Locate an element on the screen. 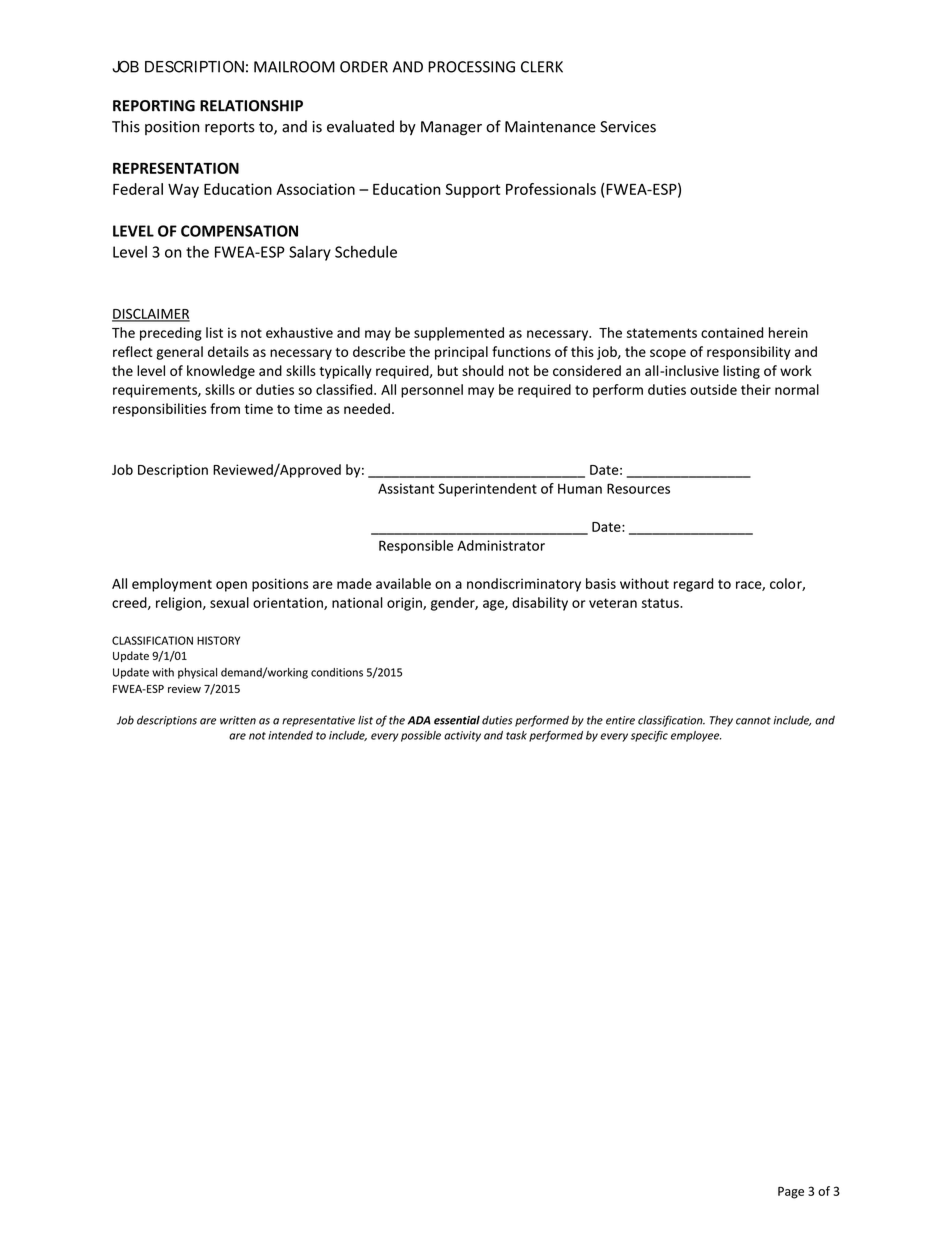  supplemented is located at coordinates (459, 334).
